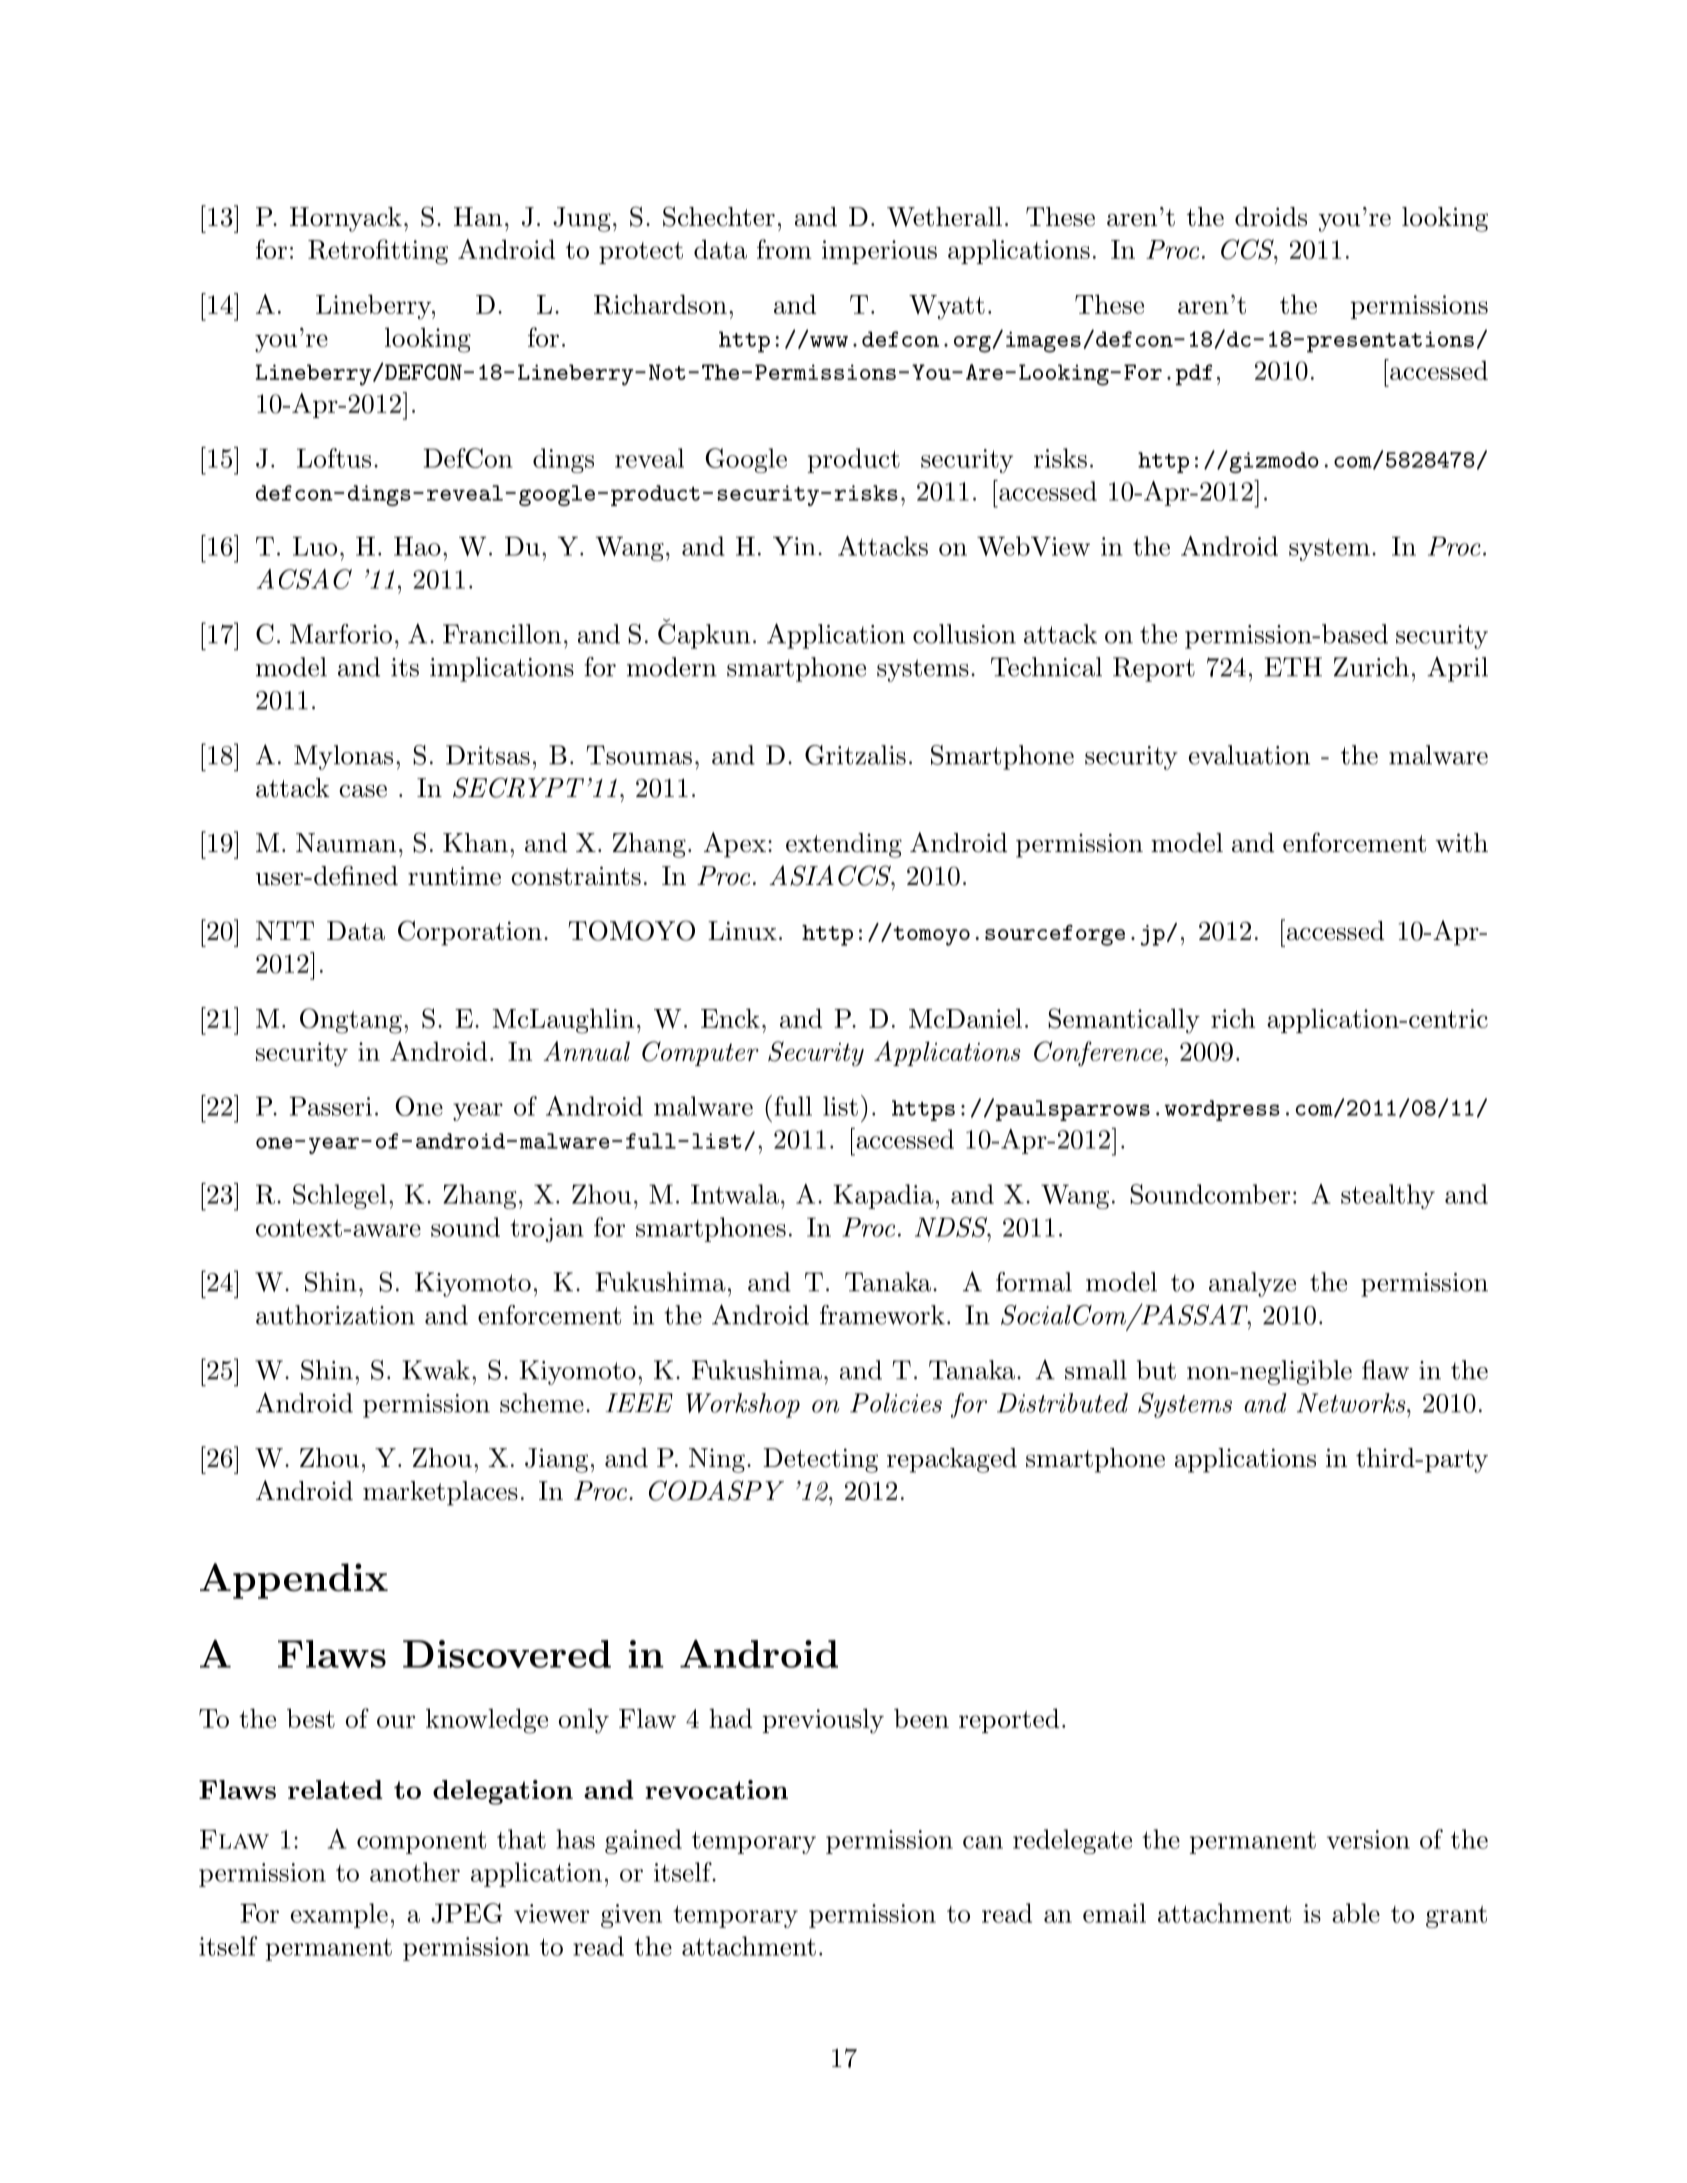  Describe the element at coordinates (700, 1053) in the page. I see `Computer` at that location.
